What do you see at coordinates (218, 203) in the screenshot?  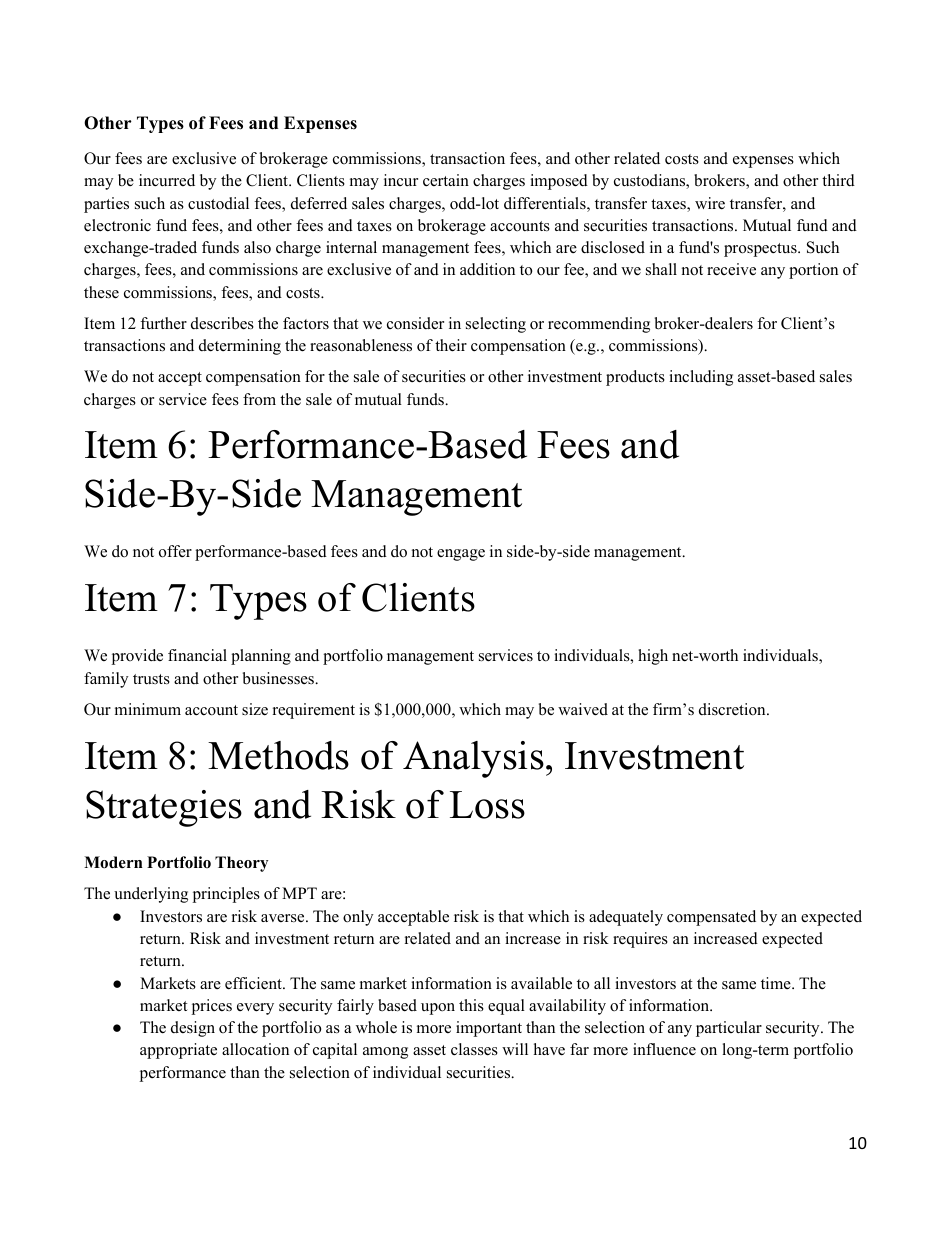 I see `custodial` at bounding box center [218, 203].
